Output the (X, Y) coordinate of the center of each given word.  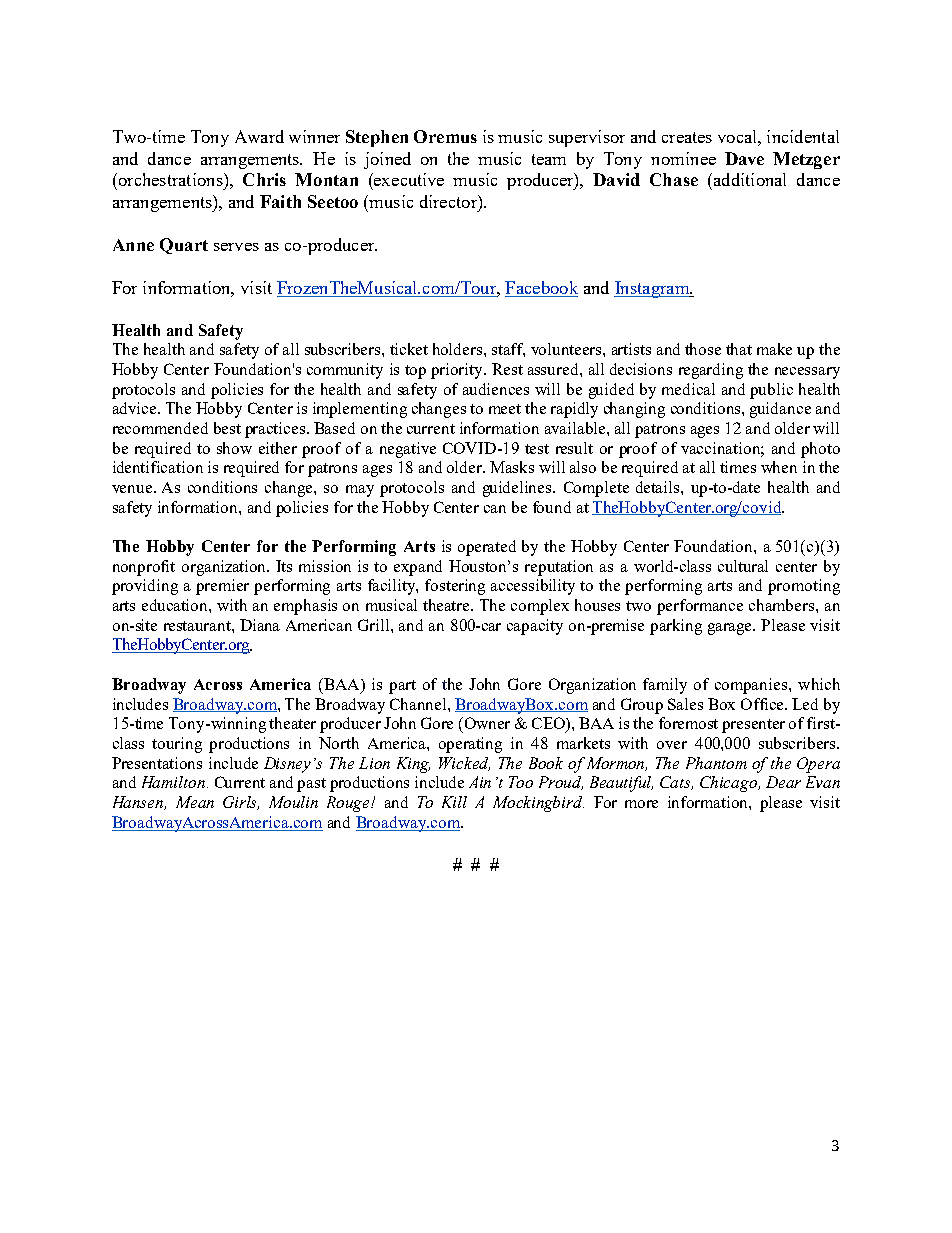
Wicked (464, 764)
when (779, 467)
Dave (744, 158)
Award (259, 136)
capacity (535, 627)
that (739, 349)
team (549, 159)
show (234, 448)
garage (731, 629)
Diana (260, 625)
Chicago (730, 784)
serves (236, 247)
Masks (512, 467)
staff (508, 350)
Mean (195, 802)
